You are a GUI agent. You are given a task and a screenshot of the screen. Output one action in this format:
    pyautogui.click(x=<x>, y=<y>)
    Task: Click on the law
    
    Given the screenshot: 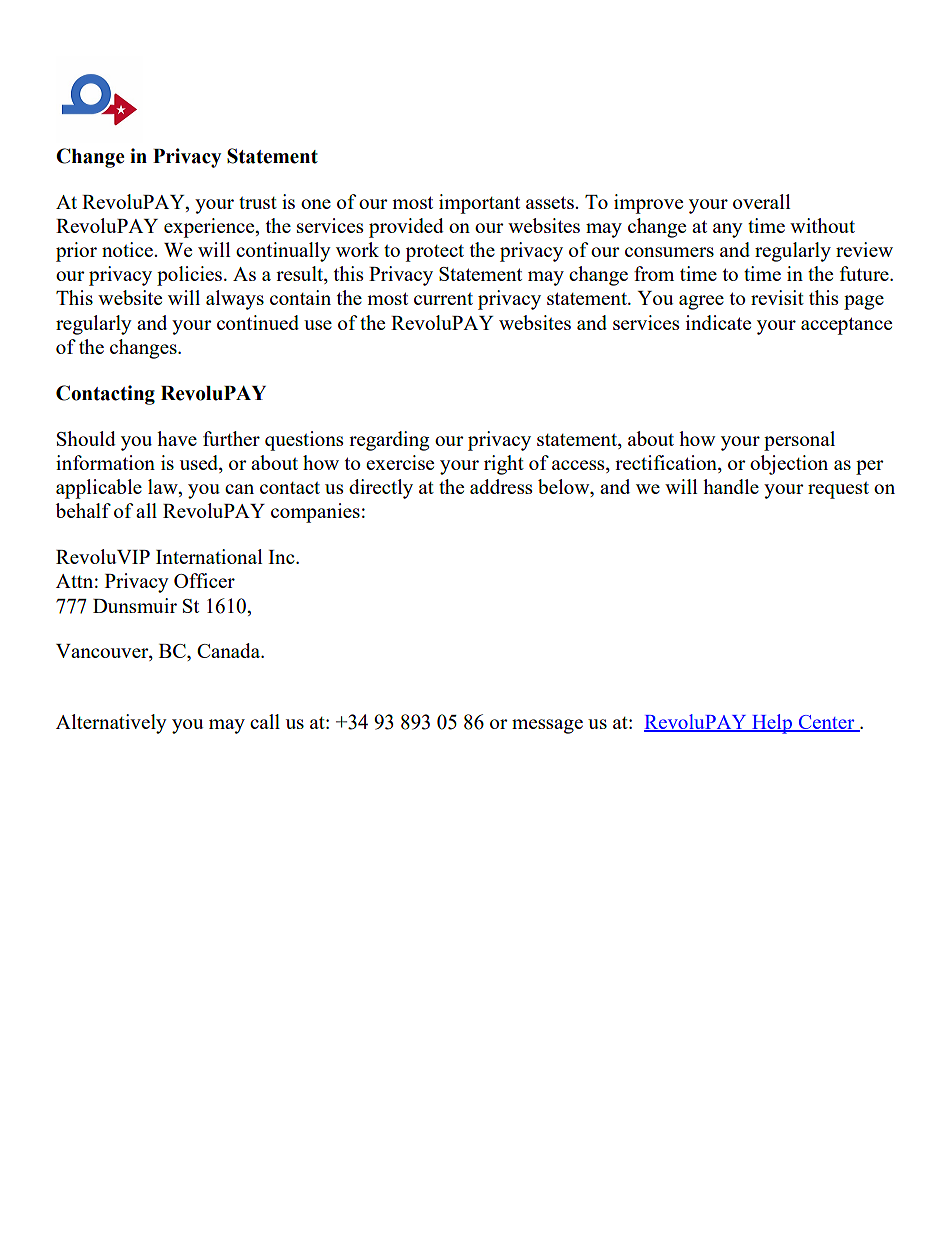 What is the action you would take?
    pyautogui.click(x=164, y=488)
